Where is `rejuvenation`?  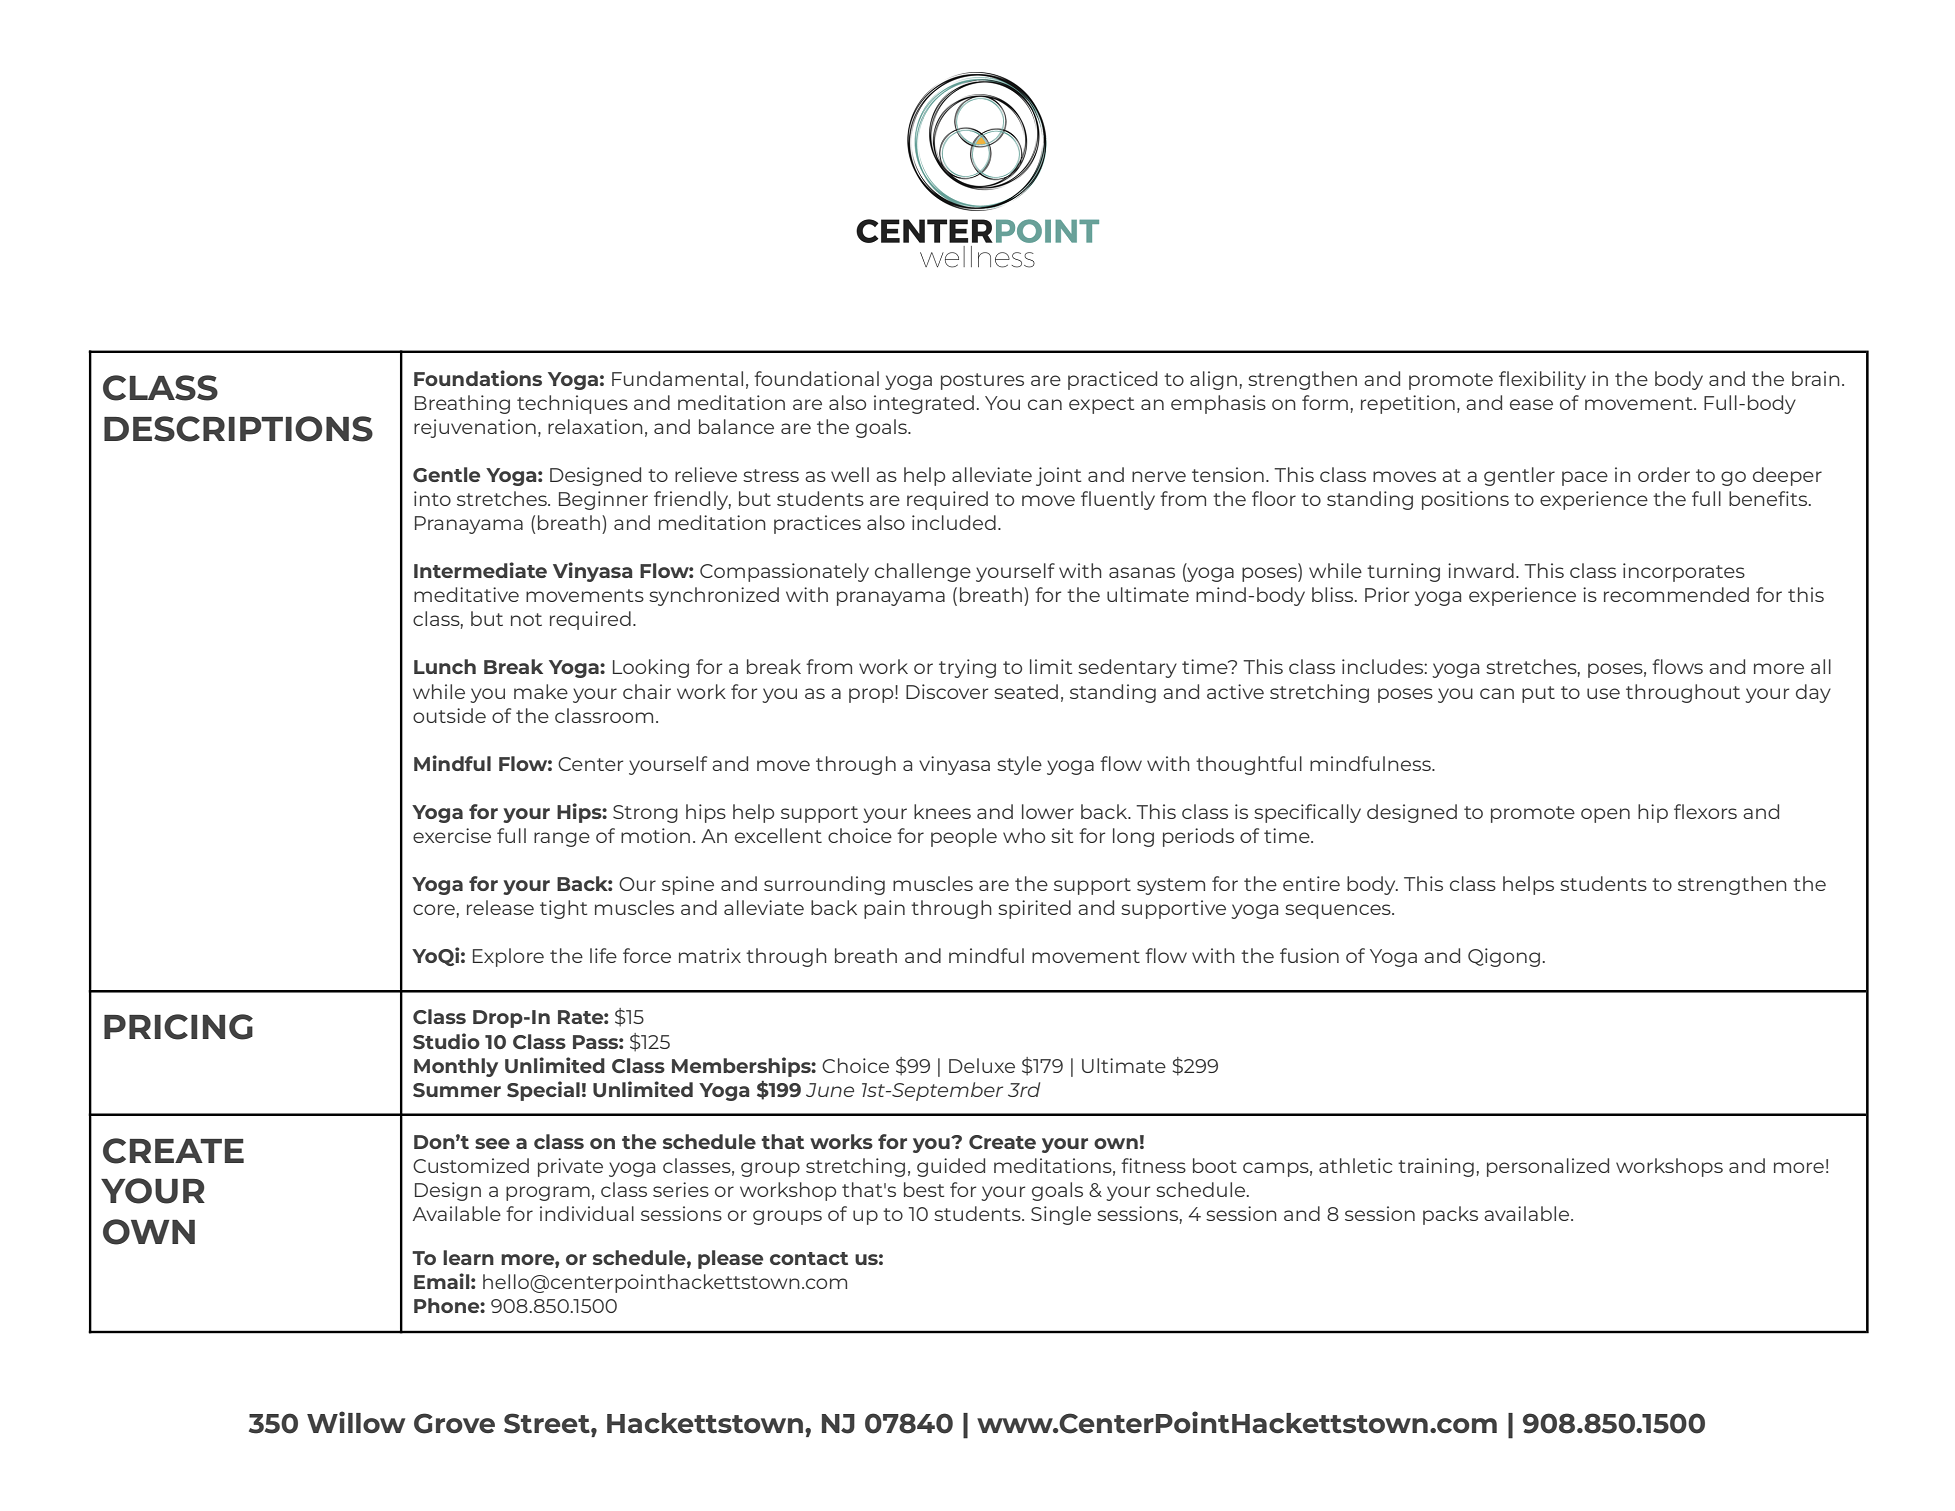 rejuvenation is located at coordinates (475, 428).
